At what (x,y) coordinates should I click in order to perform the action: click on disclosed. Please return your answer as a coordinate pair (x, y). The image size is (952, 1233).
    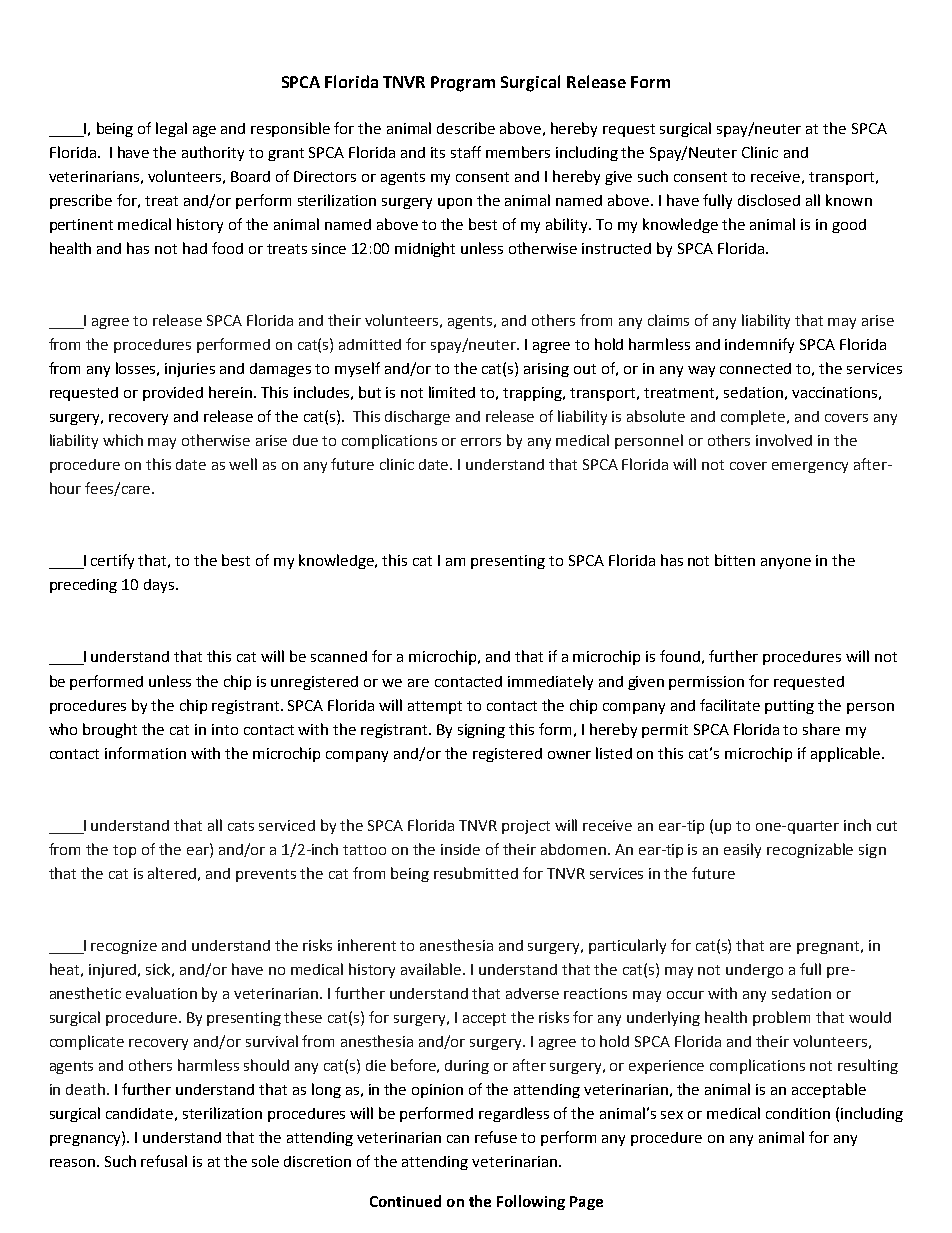
    Looking at the image, I should click on (769, 200).
